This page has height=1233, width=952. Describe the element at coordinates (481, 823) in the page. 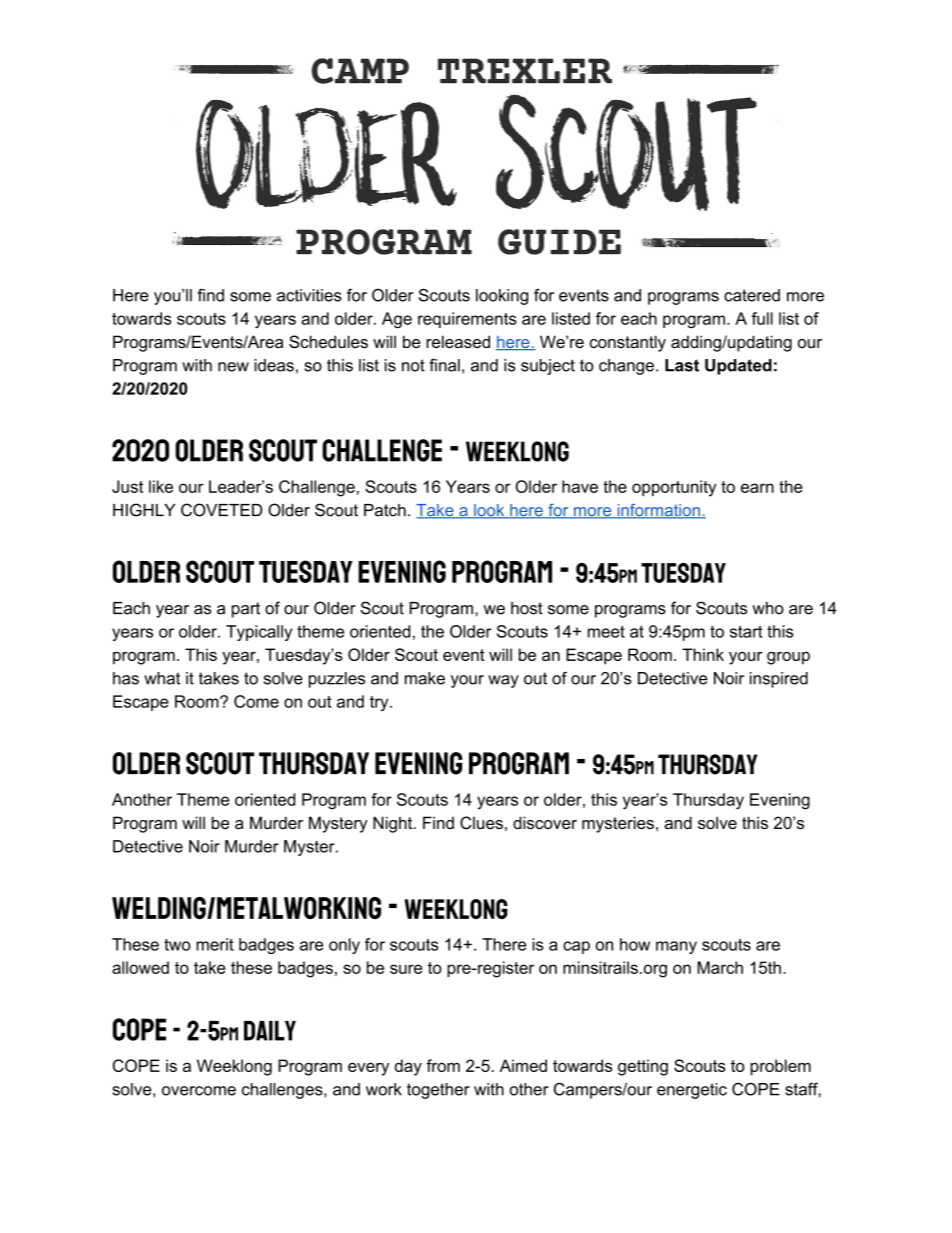

I see `Clues` at that location.
